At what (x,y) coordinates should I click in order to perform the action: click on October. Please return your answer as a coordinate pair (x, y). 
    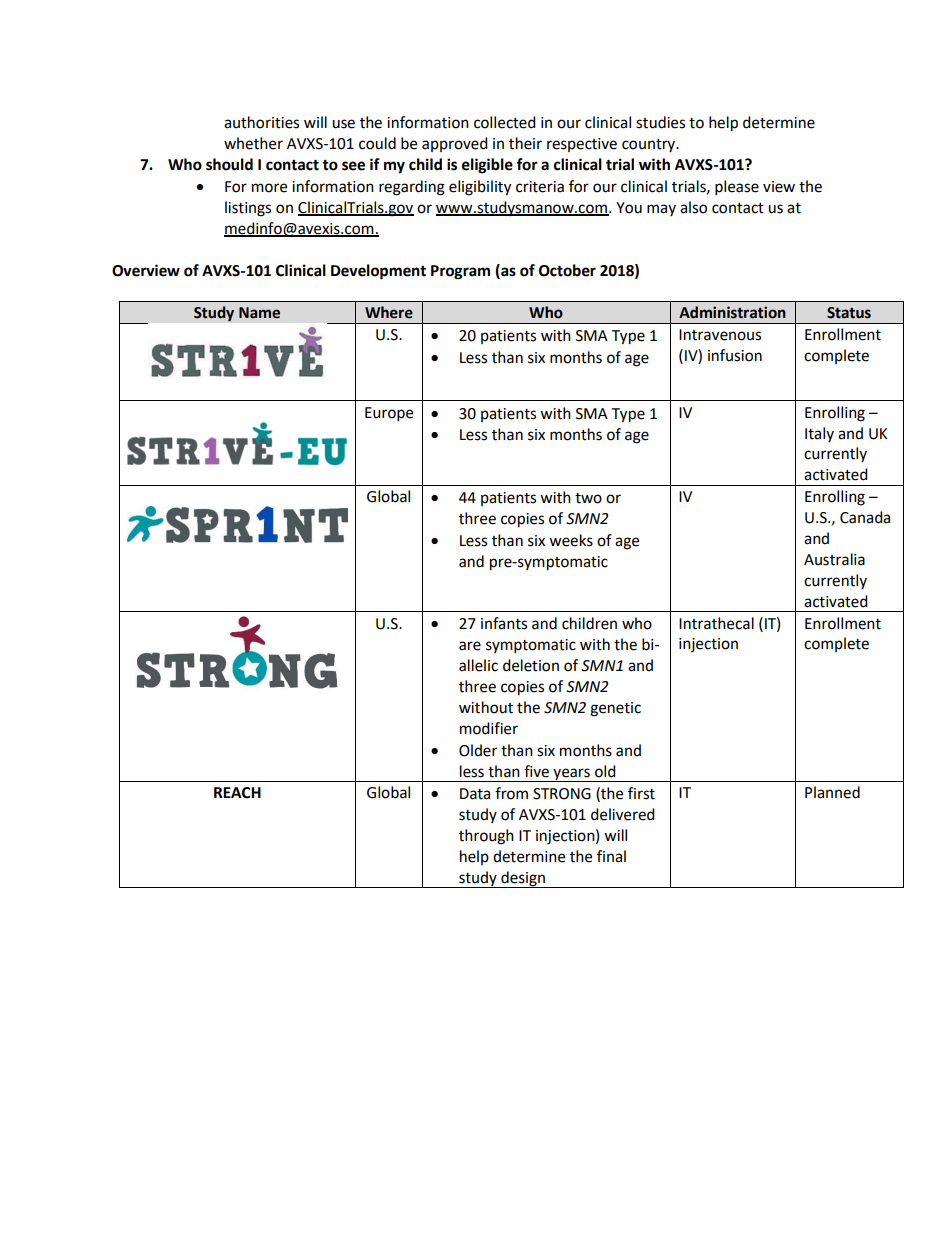
    Looking at the image, I should click on (567, 270).
